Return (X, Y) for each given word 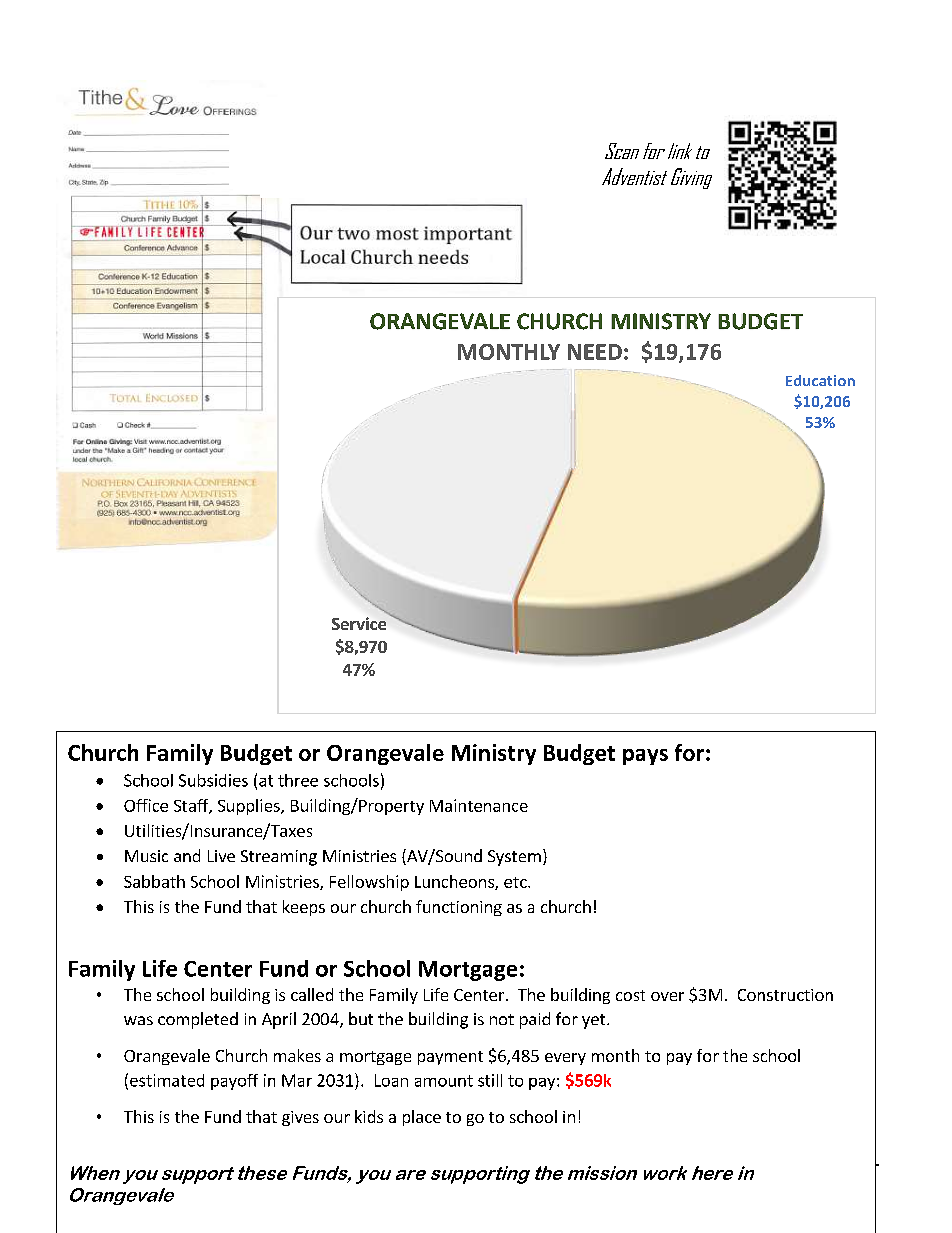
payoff (234, 1082)
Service (359, 623)
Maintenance (479, 805)
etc (516, 882)
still (490, 1080)
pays (645, 757)
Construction (785, 995)
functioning (459, 908)
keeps (304, 908)
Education (820, 380)
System (514, 858)
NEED (595, 352)
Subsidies (213, 780)
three (298, 780)
